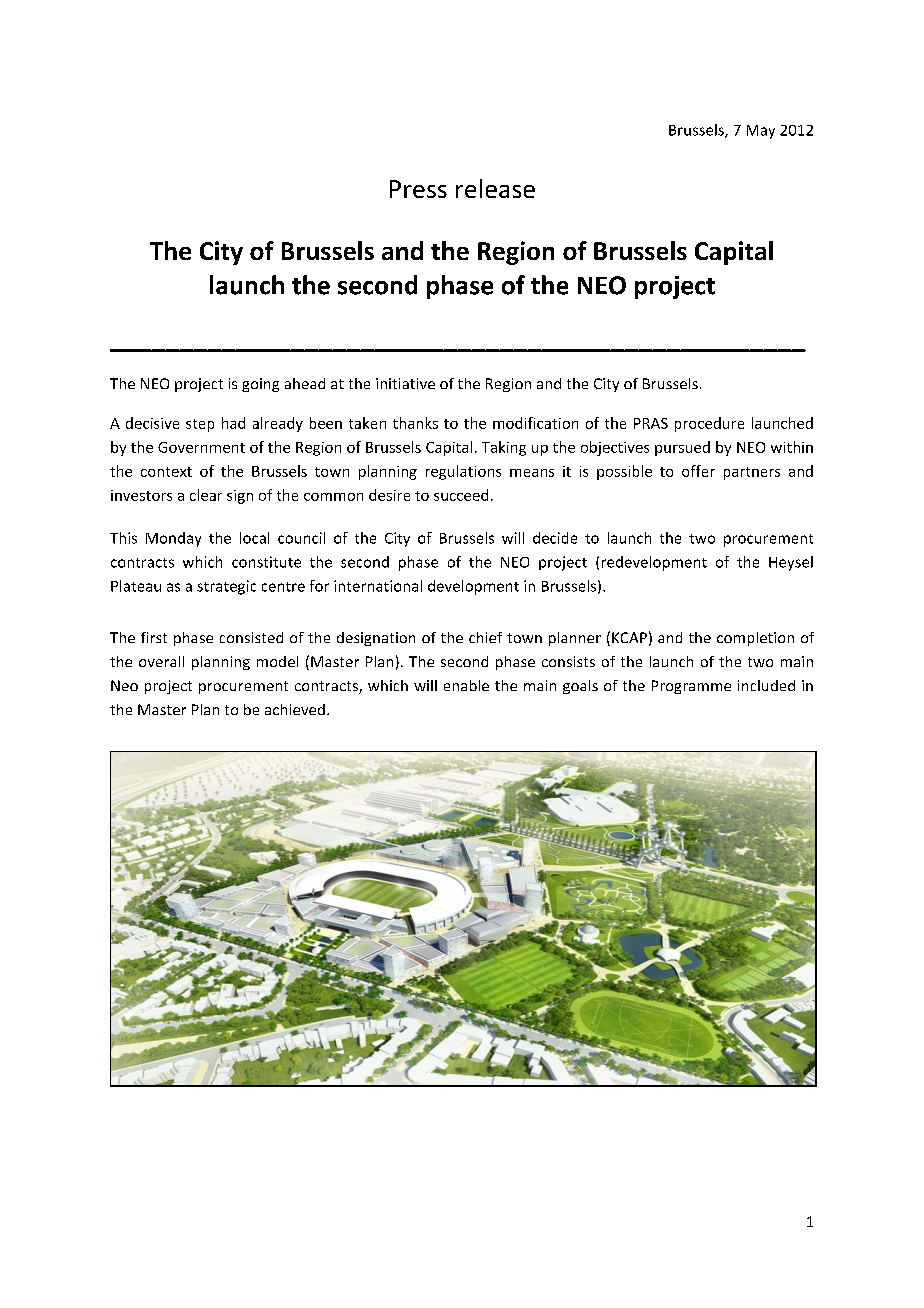 Image resolution: width=924 pixels, height=1308 pixels. I want to click on release, so click(495, 188).
